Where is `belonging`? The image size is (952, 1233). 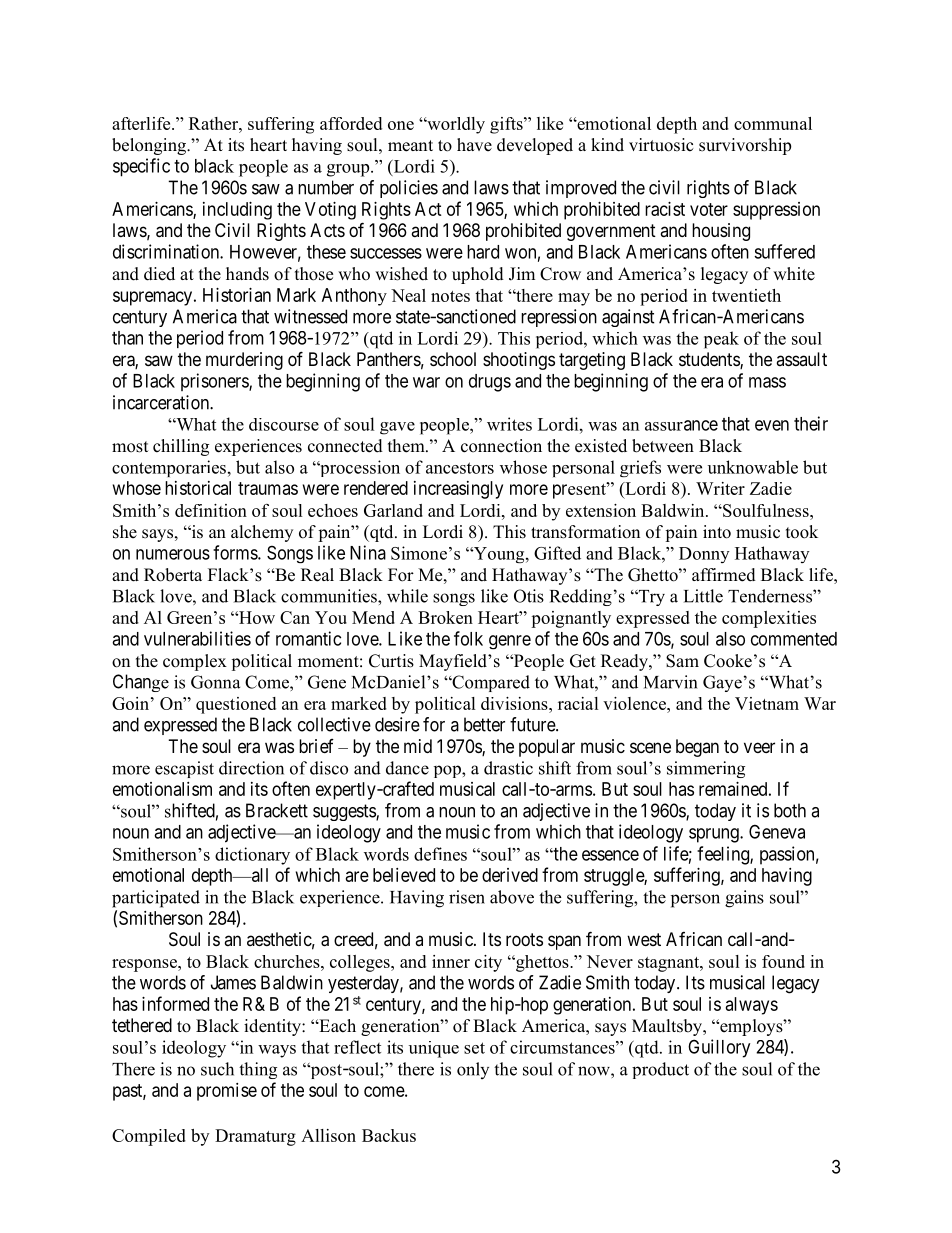 belonging is located at coordinates (150, 146).
